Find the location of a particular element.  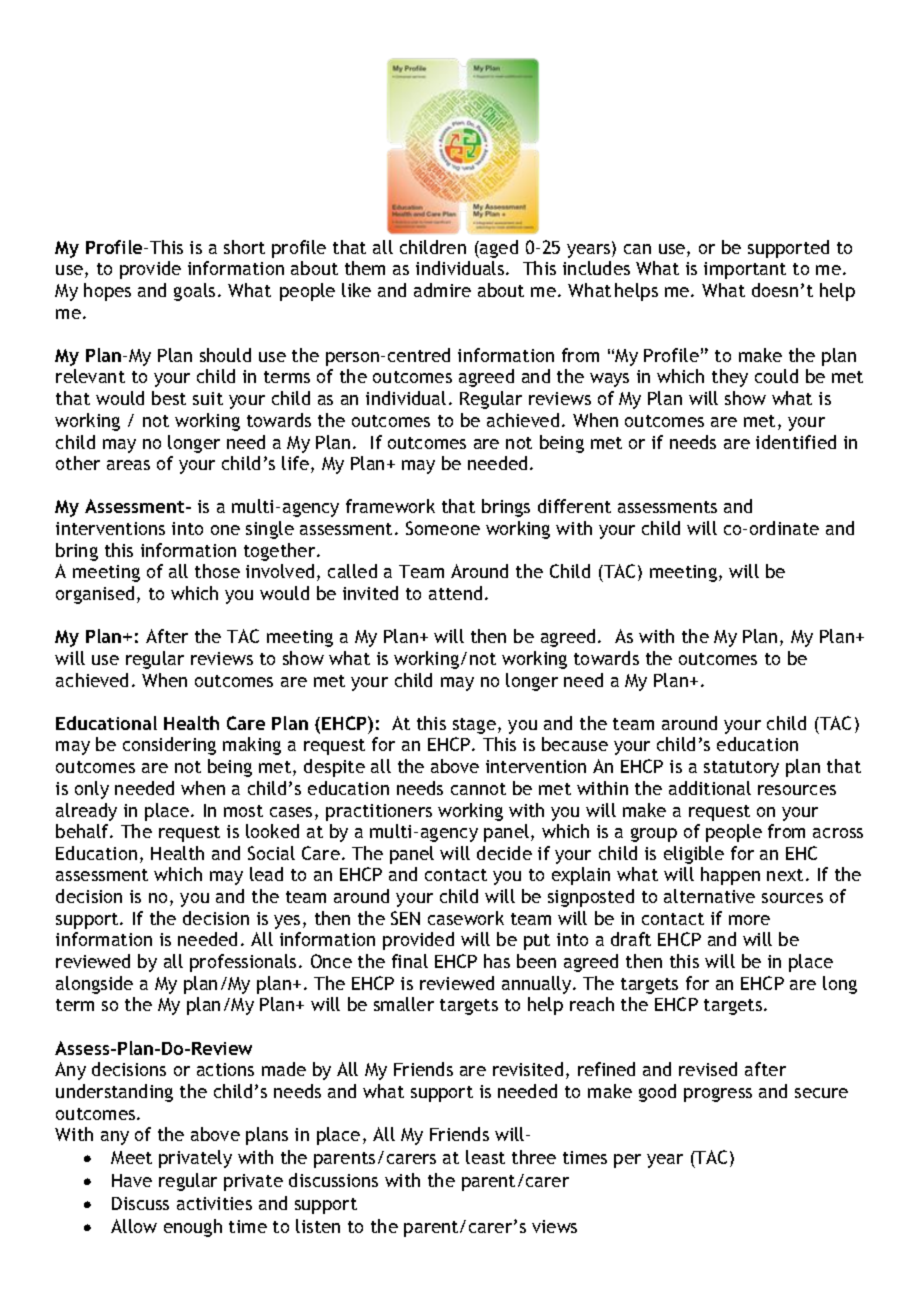

revised is located at coordinates (708, 1069).
